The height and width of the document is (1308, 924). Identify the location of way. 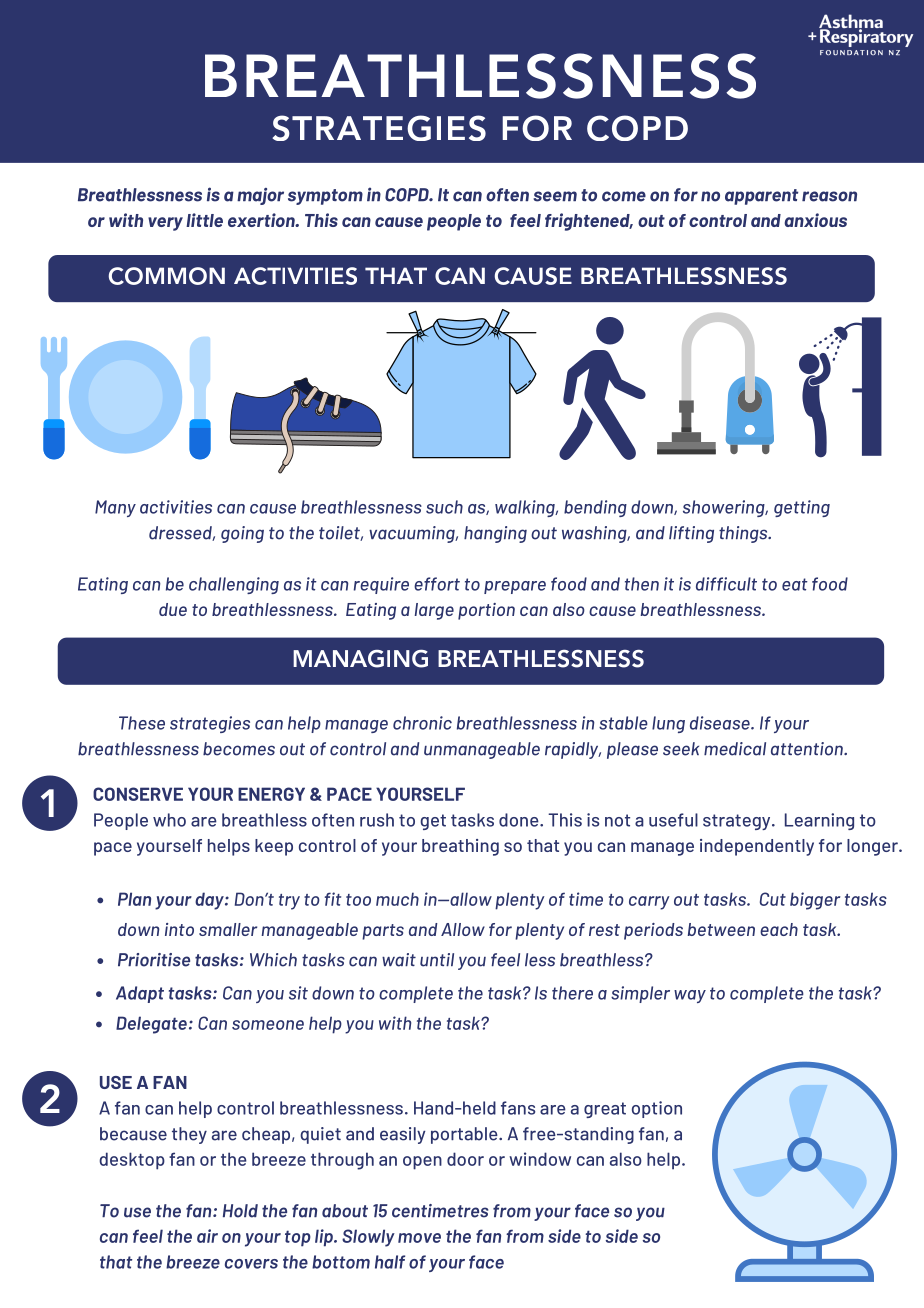
(690, 996).
